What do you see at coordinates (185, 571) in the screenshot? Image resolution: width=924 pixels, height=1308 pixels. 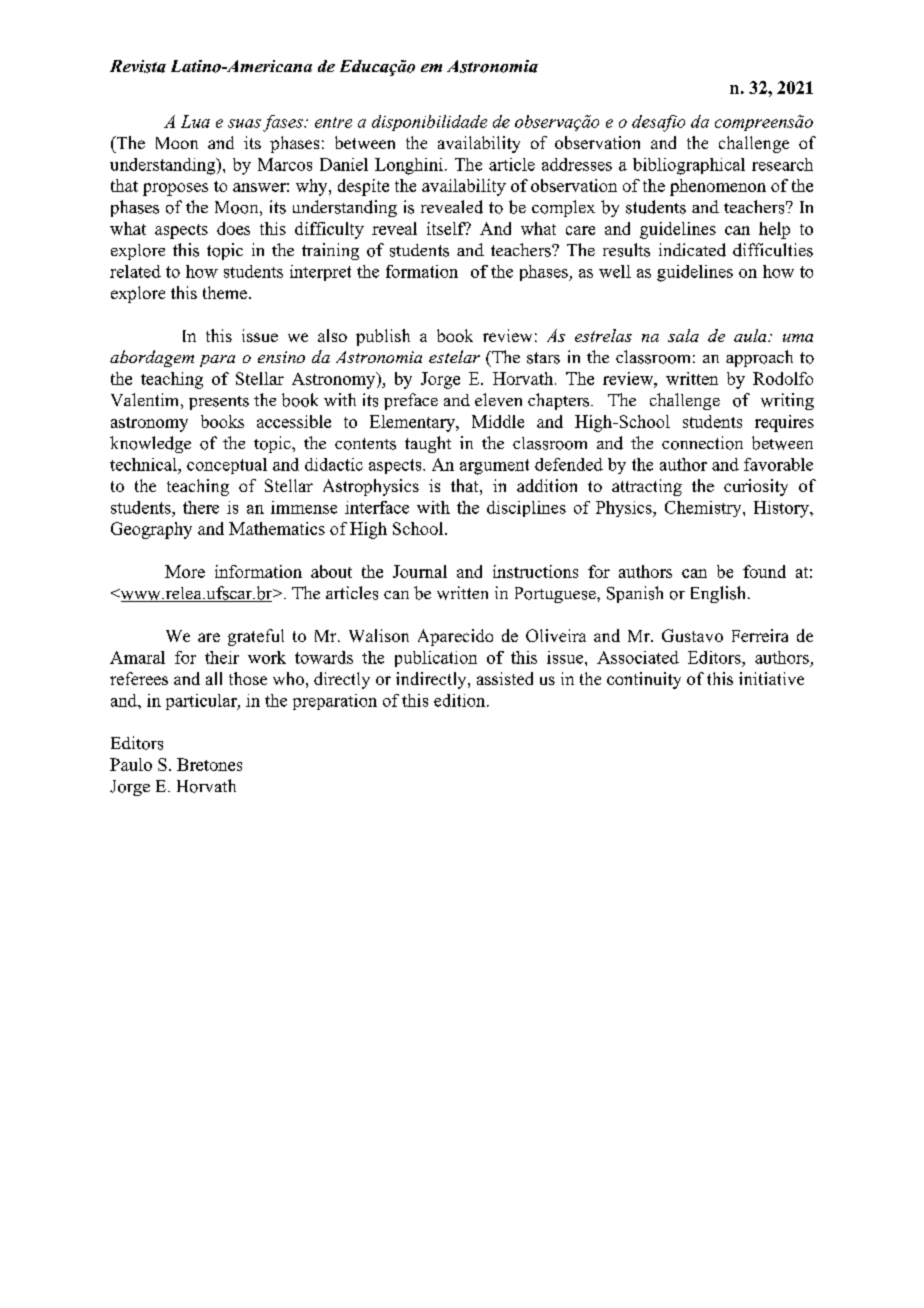 I see `More` at bounding box center [185, 571].
